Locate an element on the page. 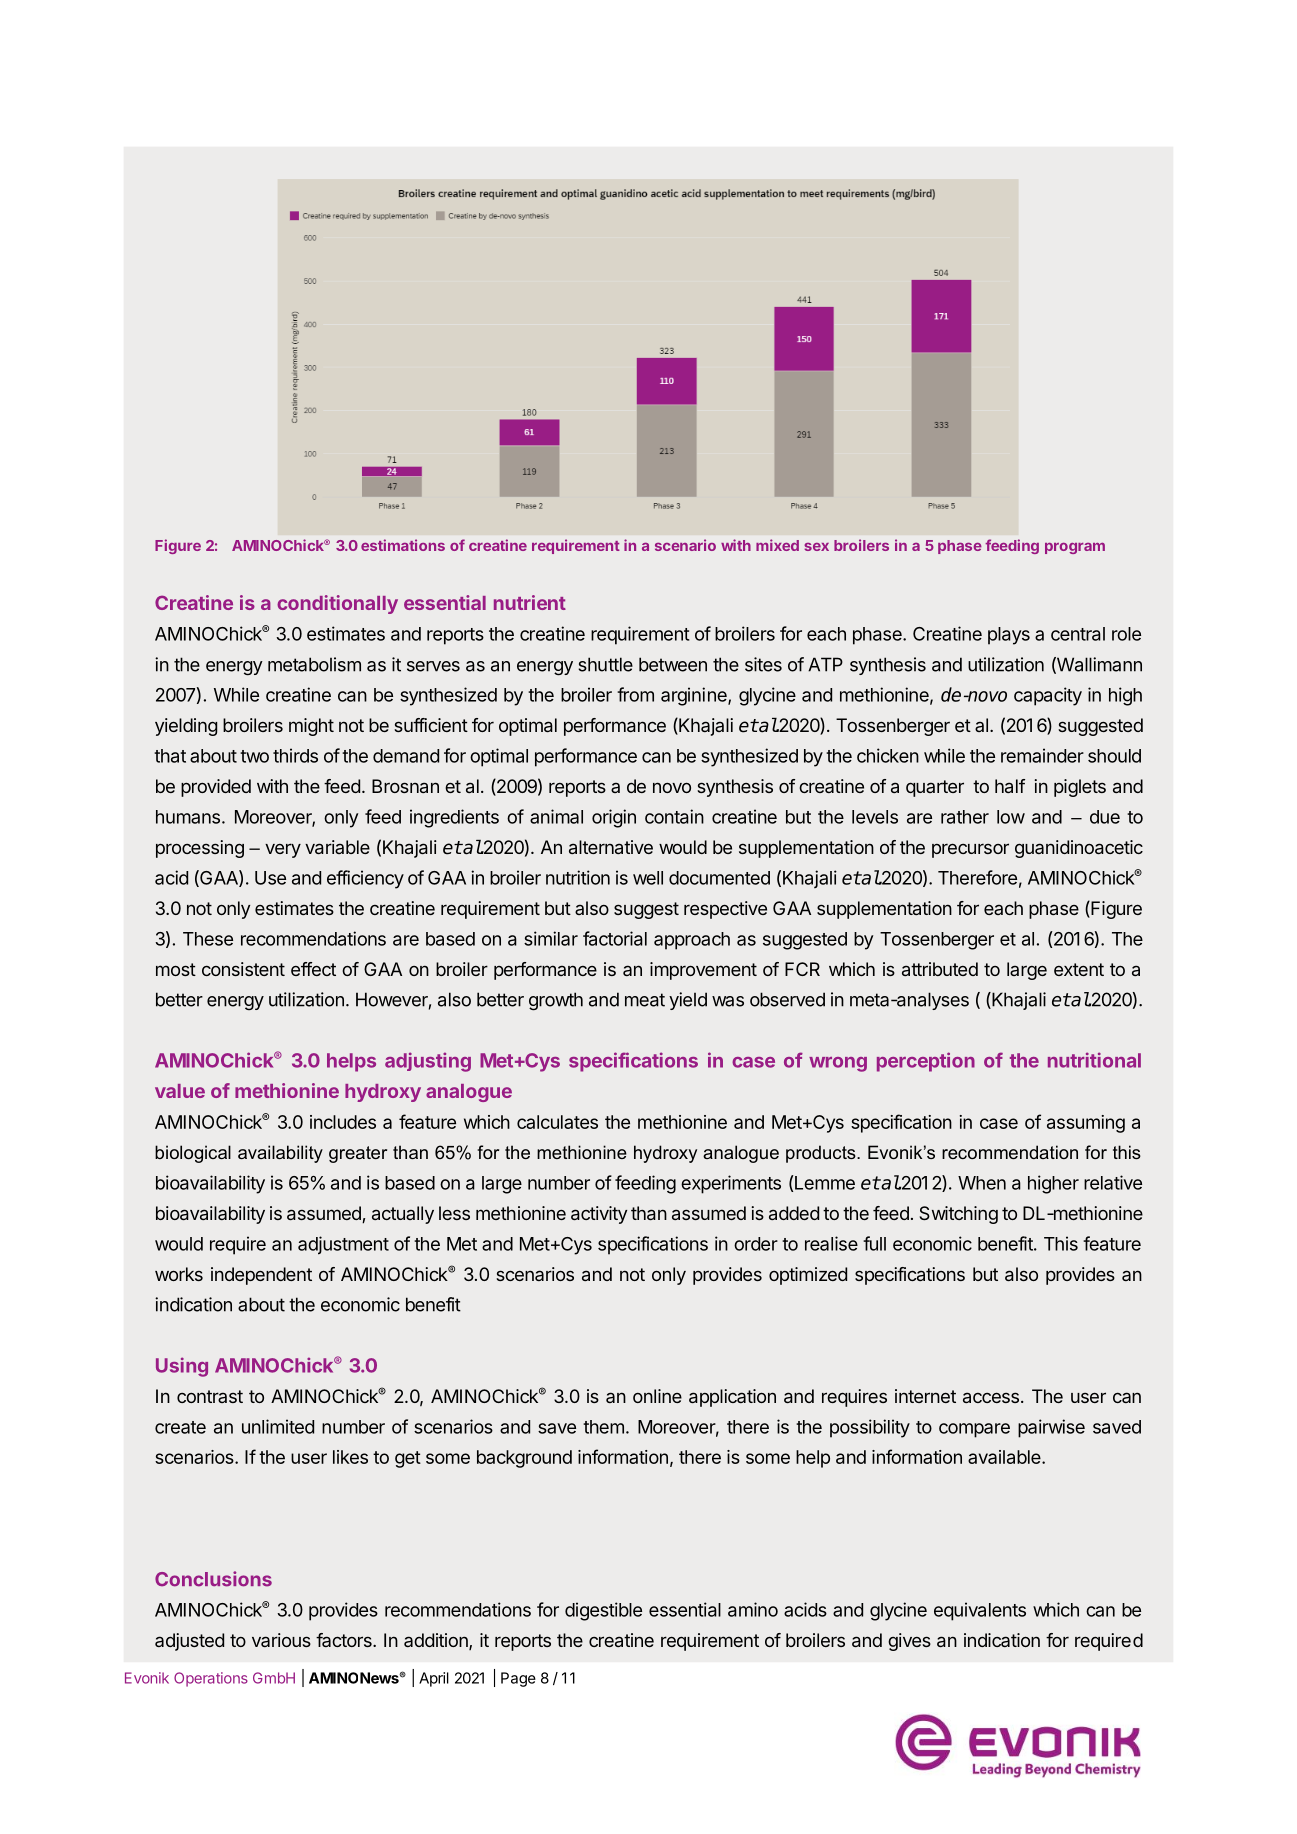 This image has height=1834, width=1297. program is located at coordinates (1075, 548).
